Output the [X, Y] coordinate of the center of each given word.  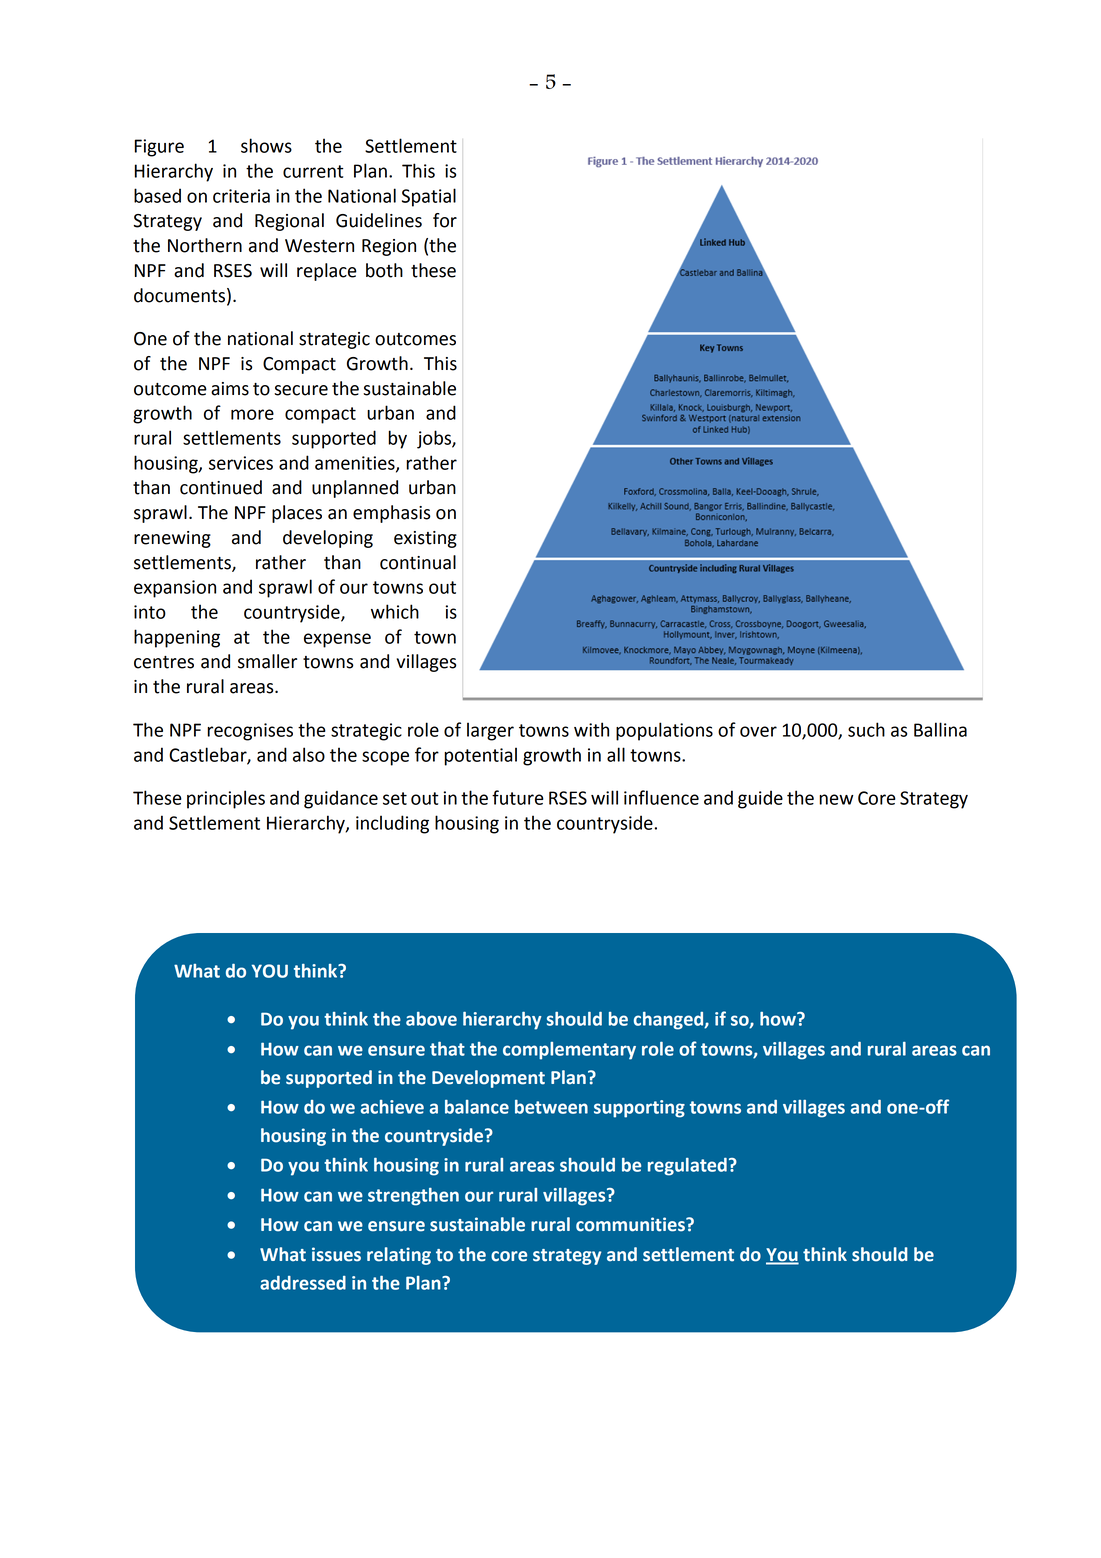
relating [399, 1256]
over [758, 731]
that [447, 1049]
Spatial [429, 197]
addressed [303, 1283]
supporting [639, 1109]
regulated [687, 1167]
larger [490, 731]
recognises [250, 732]
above [431, 1019]
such [866, 729]
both [384, 270]
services [241, 463]
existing [425, 539]
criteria [241, 196]
